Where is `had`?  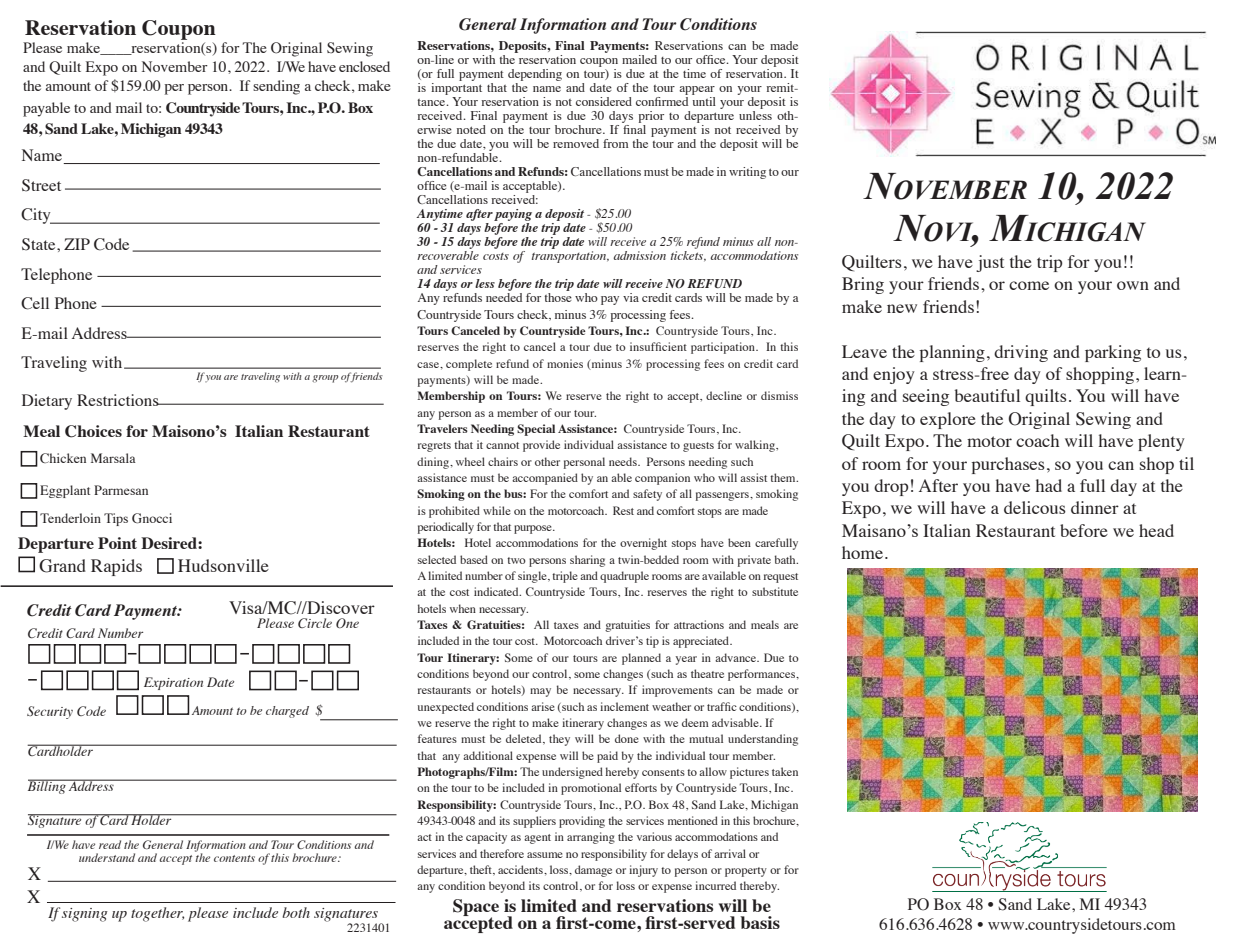 had is located at coordinates (1048, 485).
